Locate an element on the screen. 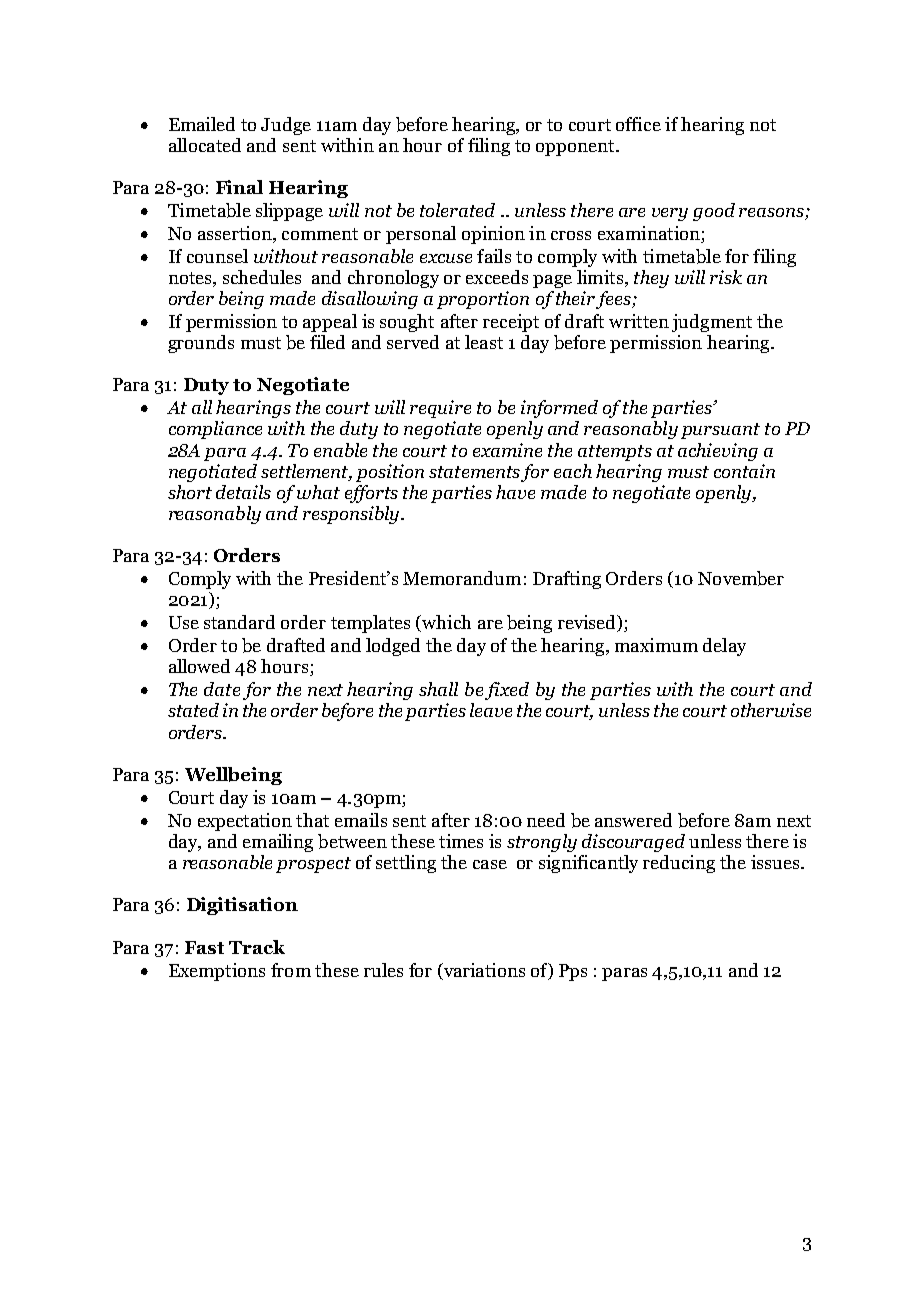 Image resolution: width=924 pixels, height=1308 pixels. Track is located at coordinates (257, 947).
